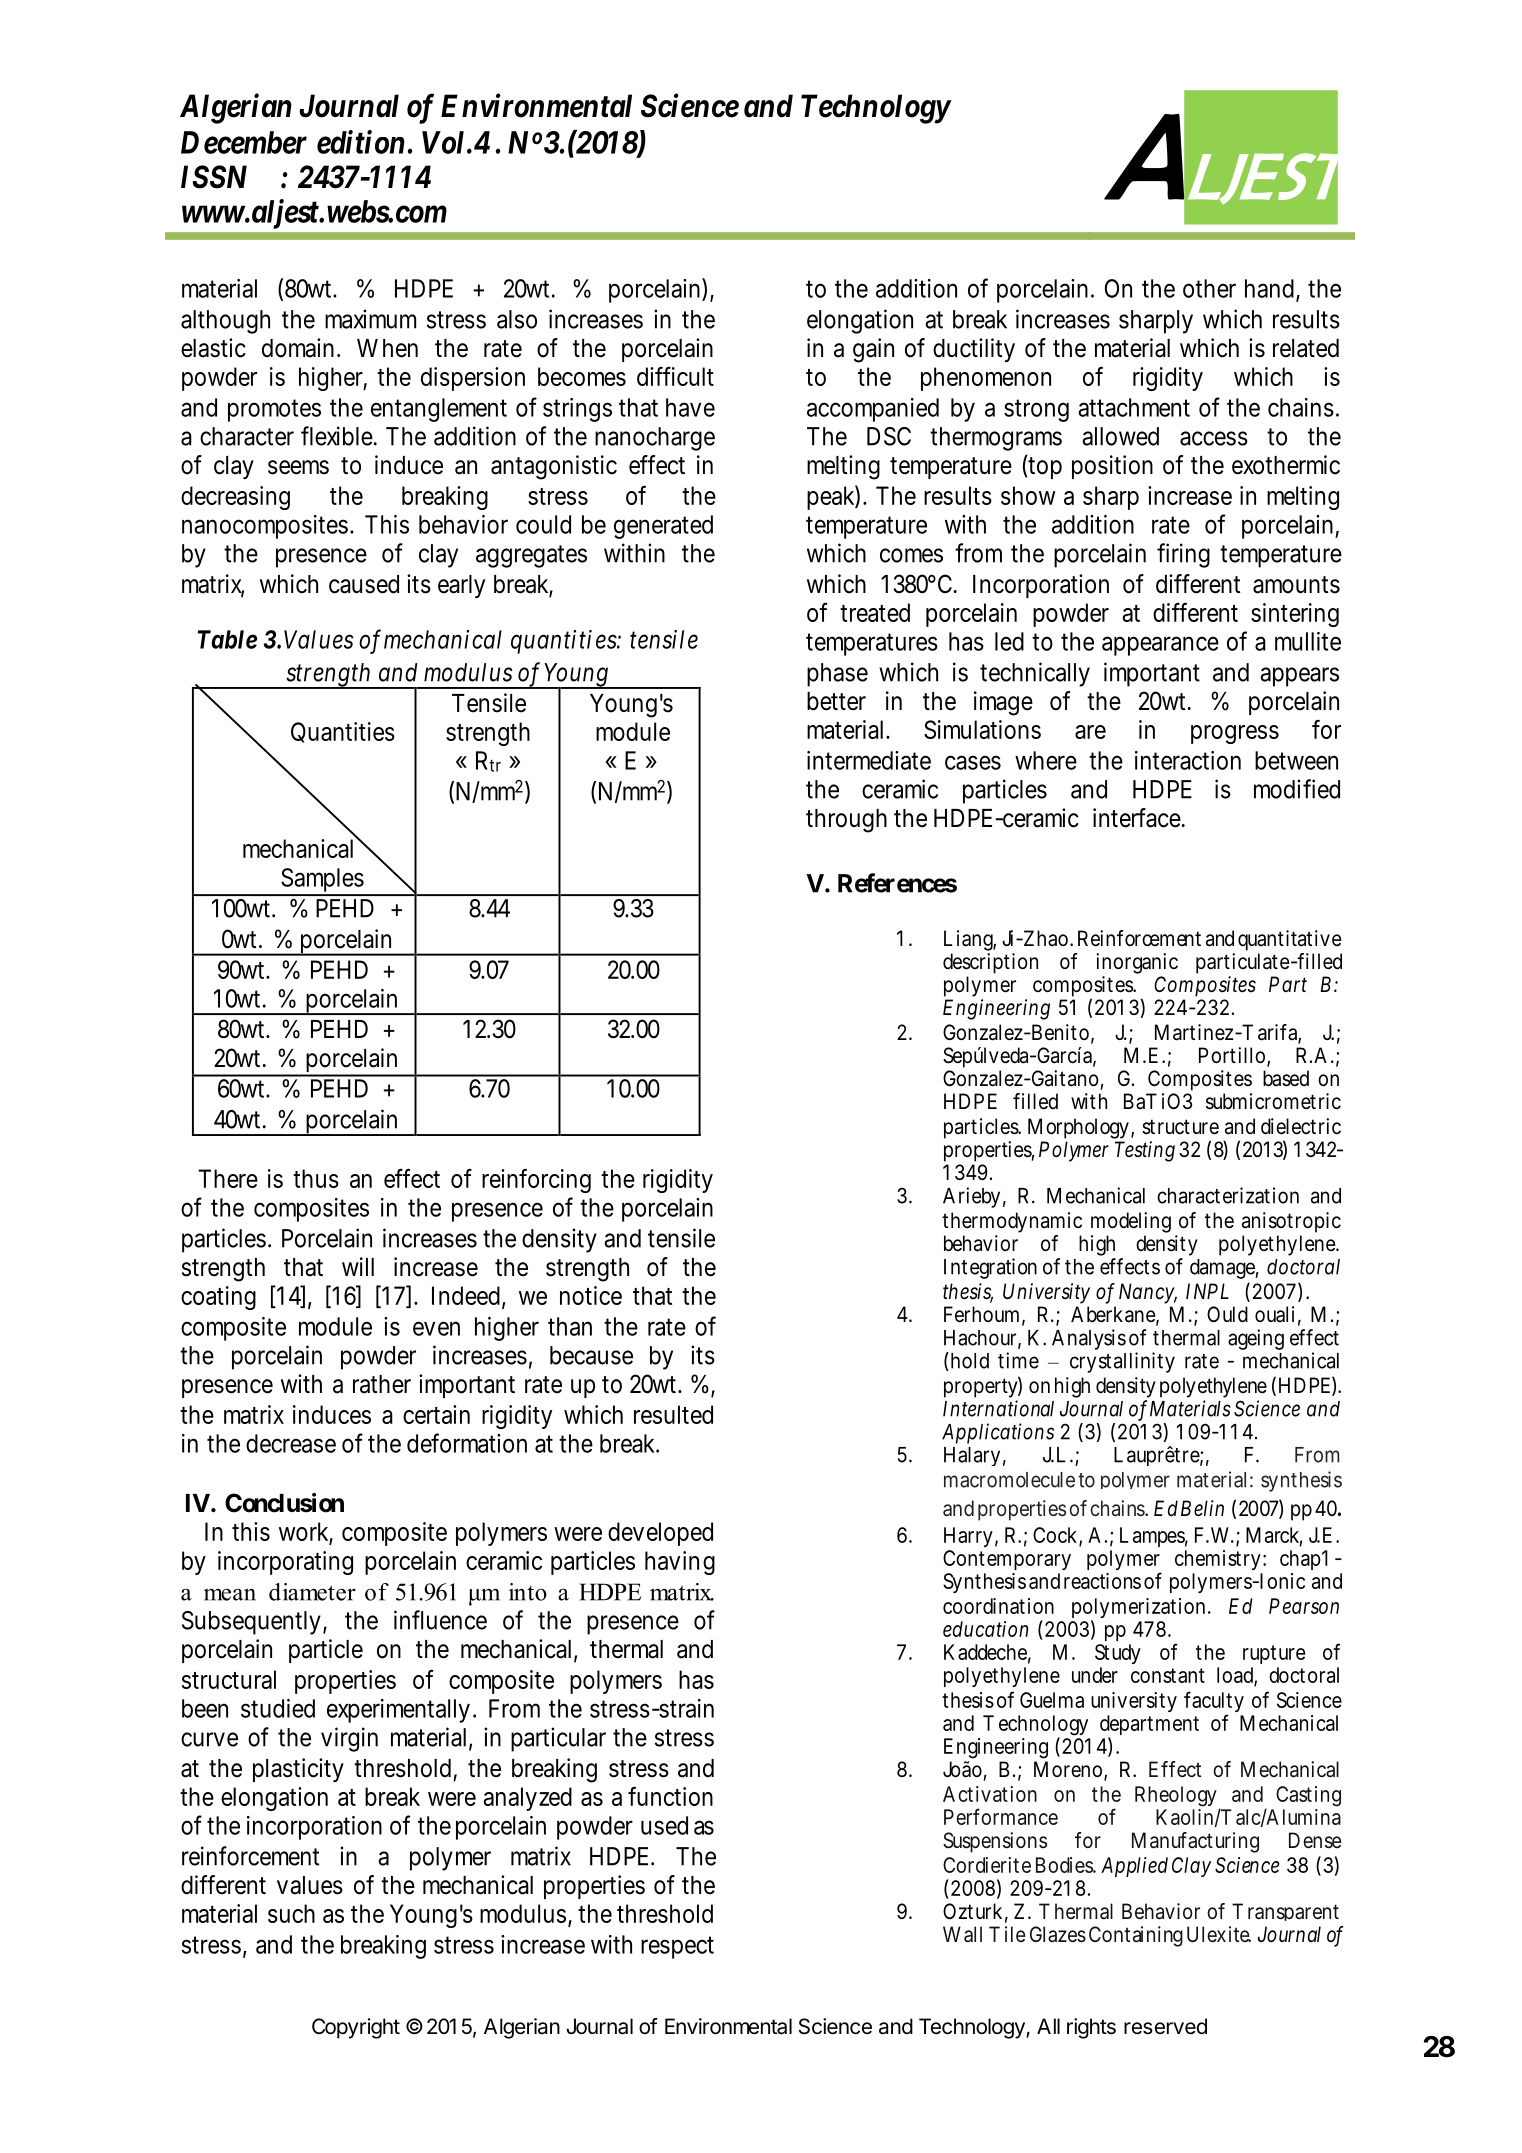 The width and height of the screenshot is (1522, 2153). What do you see at coordinates (356, 2028) in the screenshot?
I see `Copyright` at bounding box center [356, 2028].
